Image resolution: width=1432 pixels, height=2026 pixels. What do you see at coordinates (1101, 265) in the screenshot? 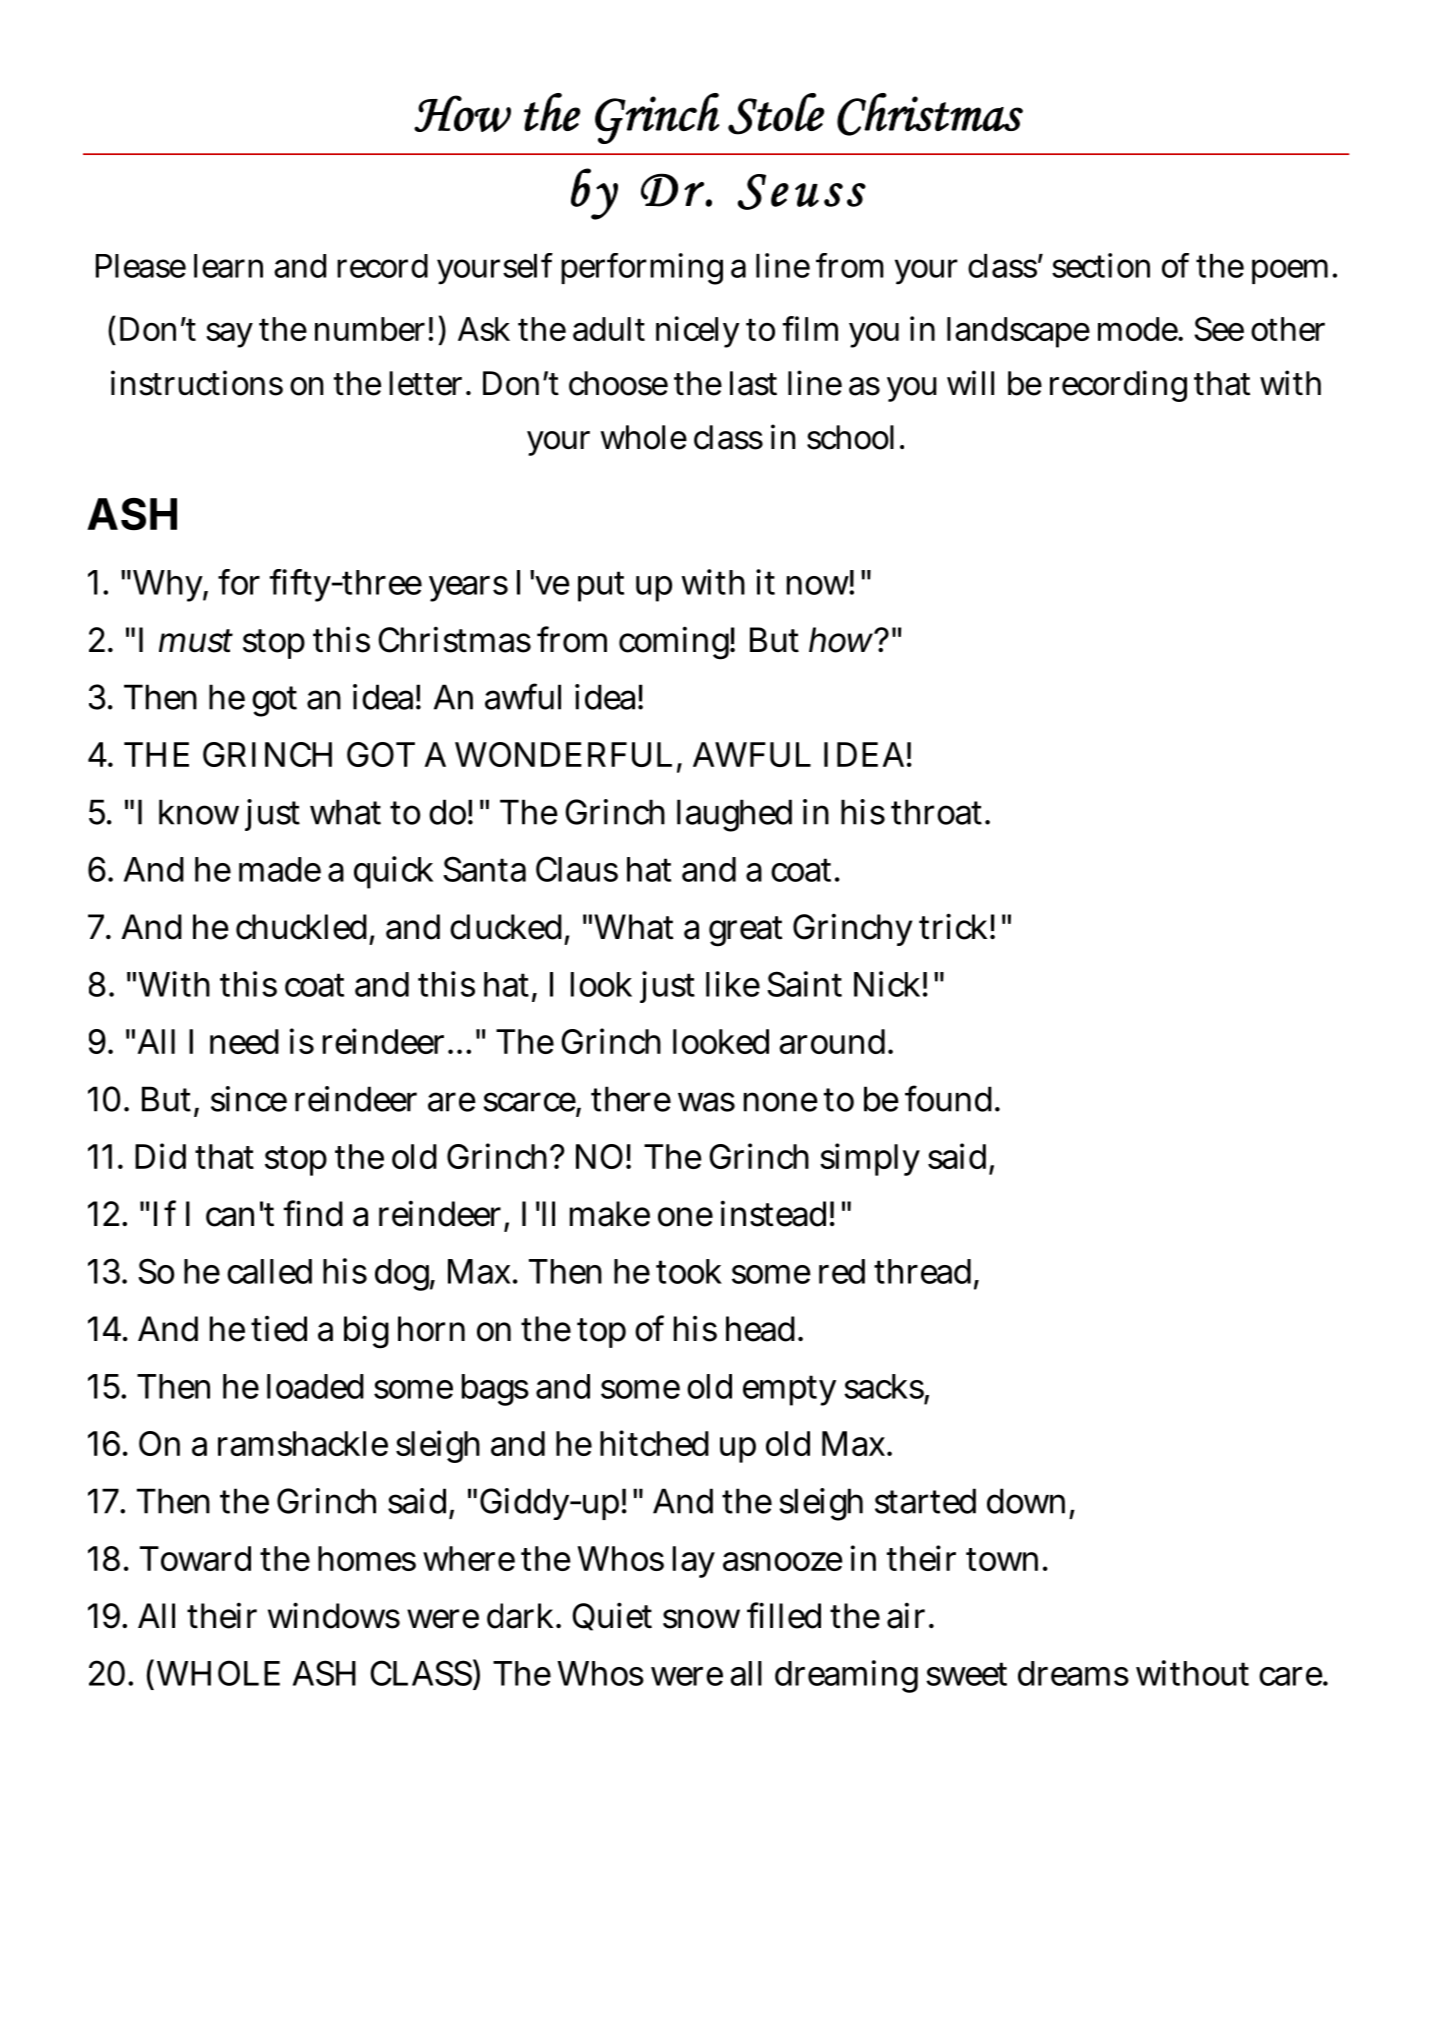
I see `section` at bounding box center [1101, 265].
